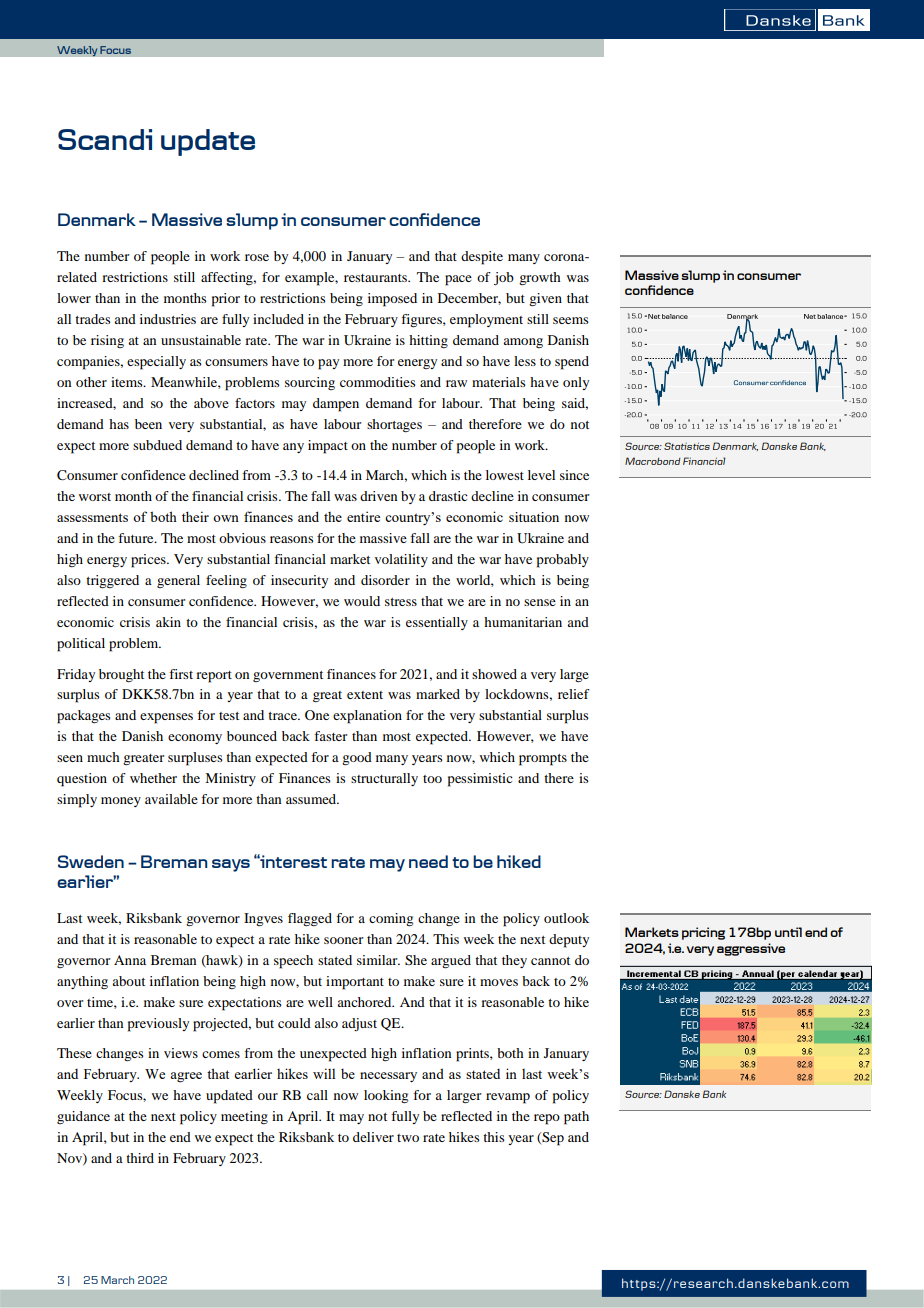 This screenshot has width=924, height=1308. I want to click on pricing, so click(703, 933).
